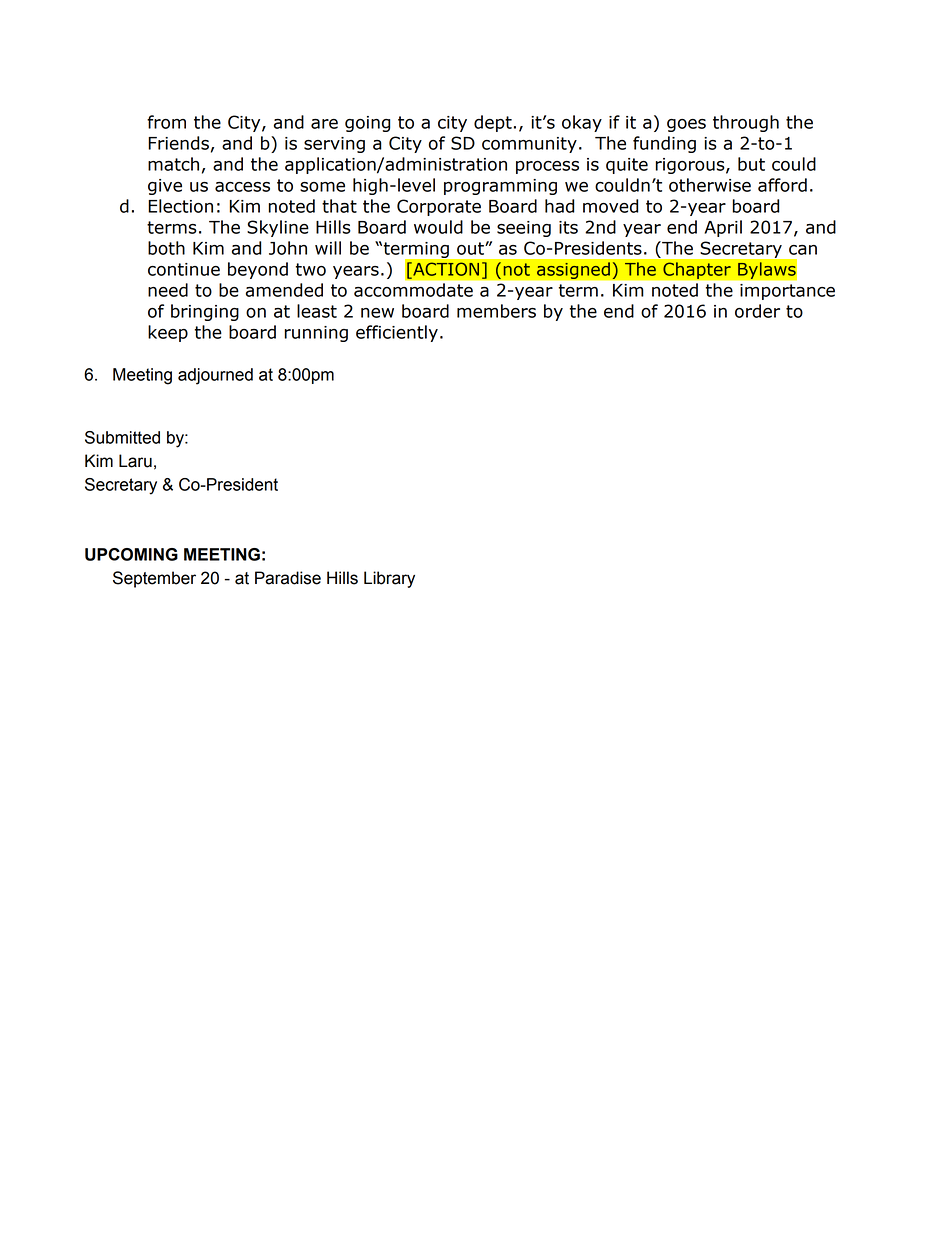 Image resolution: width=952 pixels, height=1233 pixels. I want to click on Submitted, so click(122, 437).
